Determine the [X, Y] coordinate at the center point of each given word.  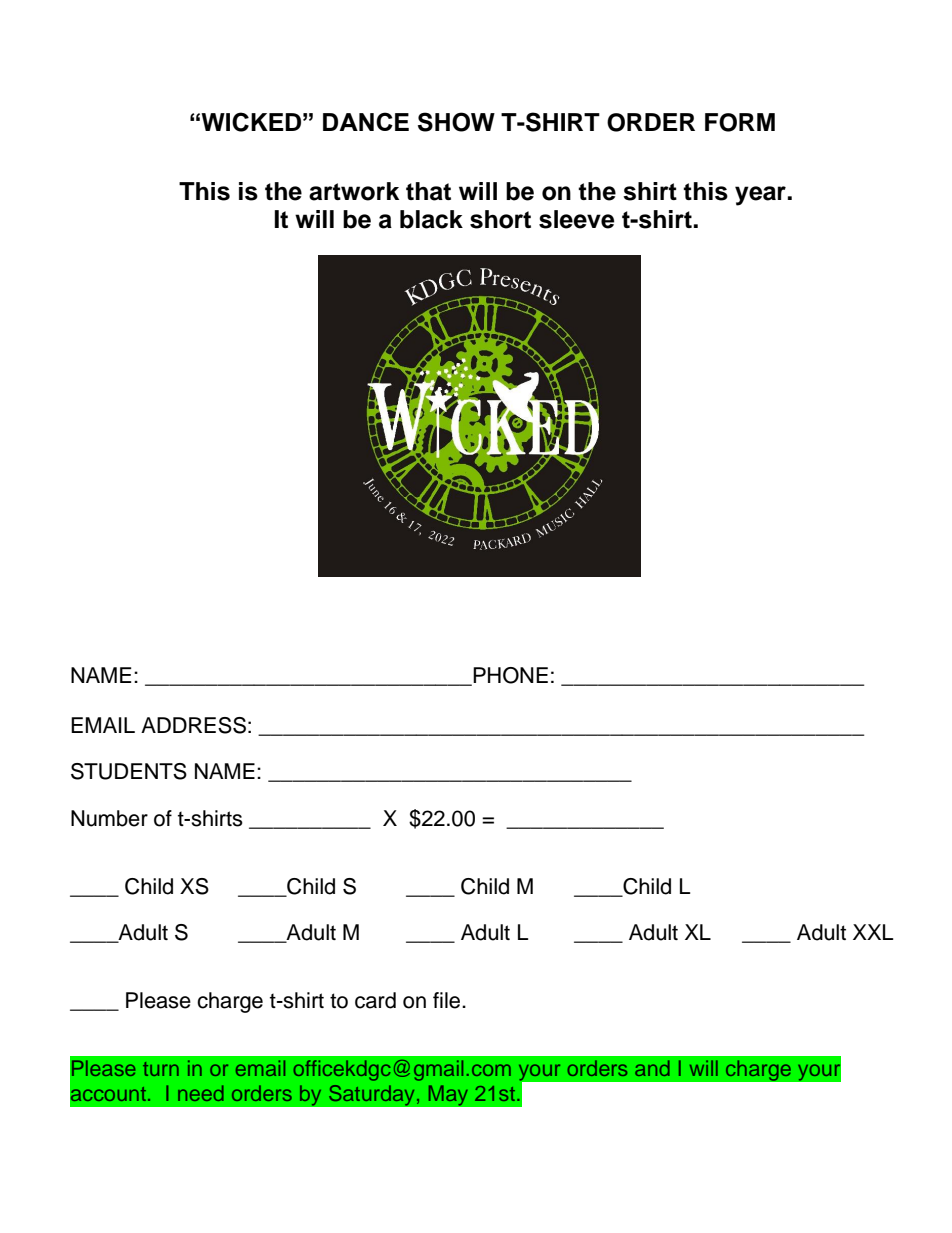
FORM [740, 122]
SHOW [456, 122]
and [652, 1068]
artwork [354, 191]
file [448, 1000]
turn [161, 1069]
